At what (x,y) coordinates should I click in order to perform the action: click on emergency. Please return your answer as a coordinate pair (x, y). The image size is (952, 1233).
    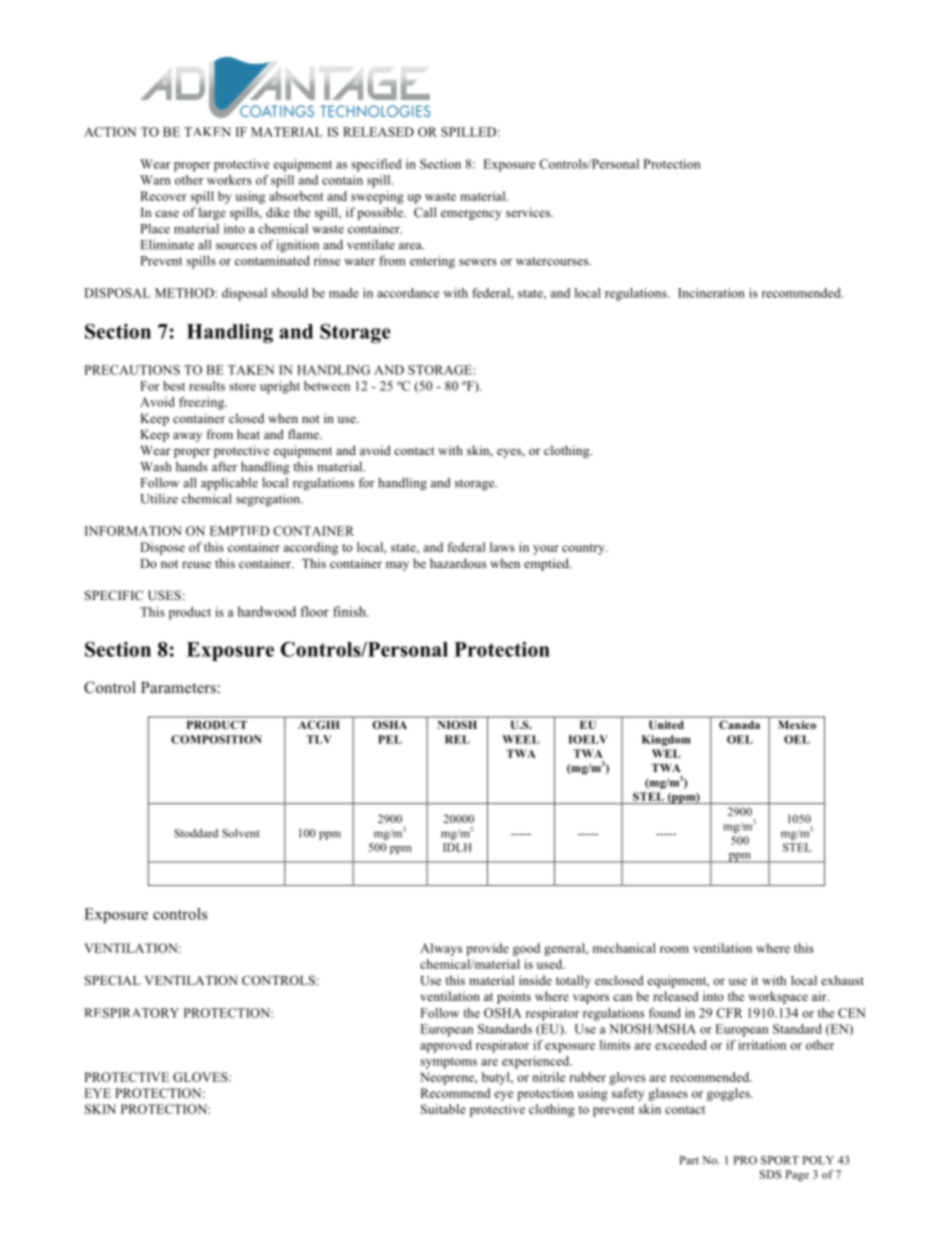
    Looking at the image, I should click on (471, 215).
